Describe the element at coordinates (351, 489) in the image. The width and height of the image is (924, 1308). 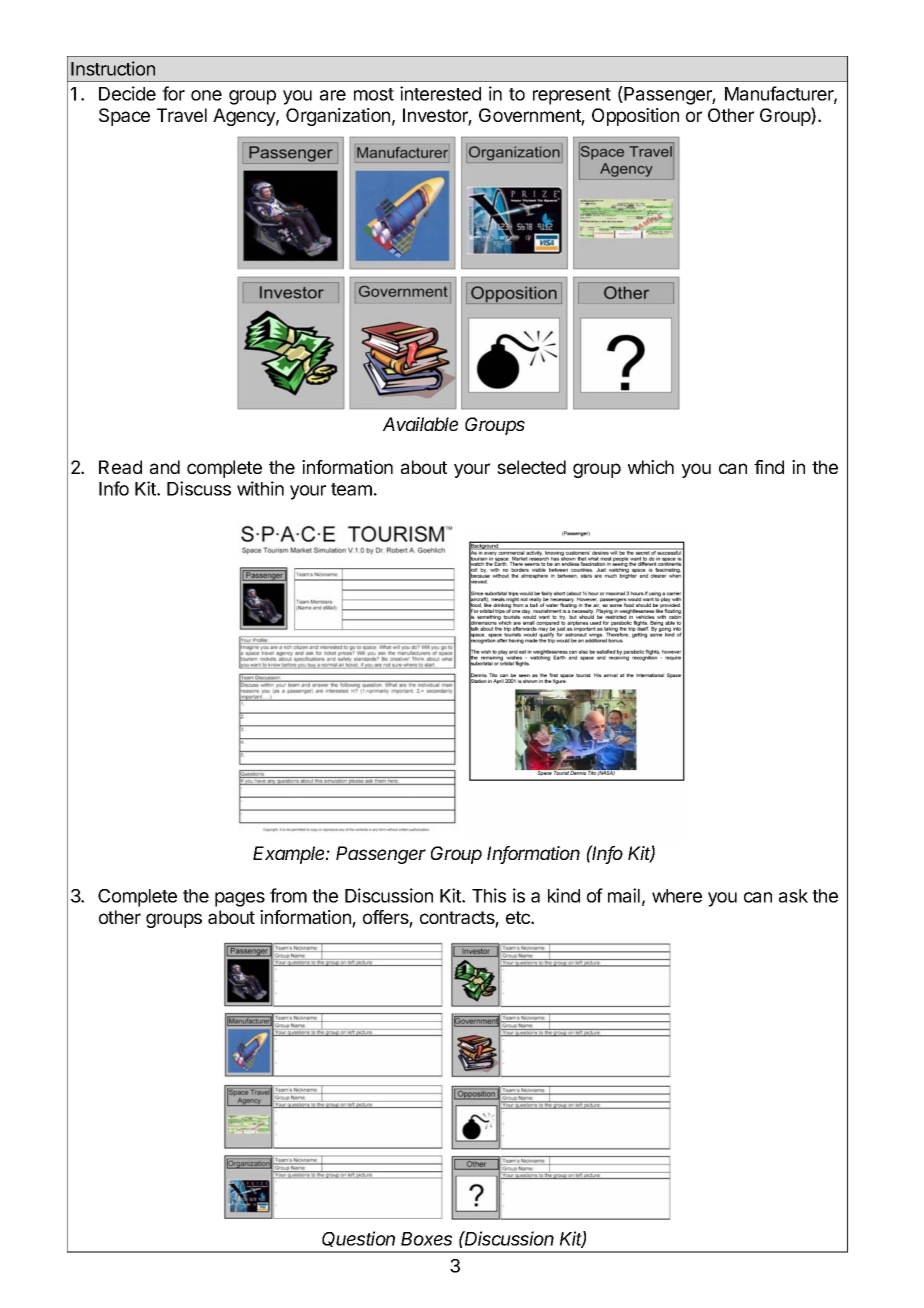
I see `team` at that location.
